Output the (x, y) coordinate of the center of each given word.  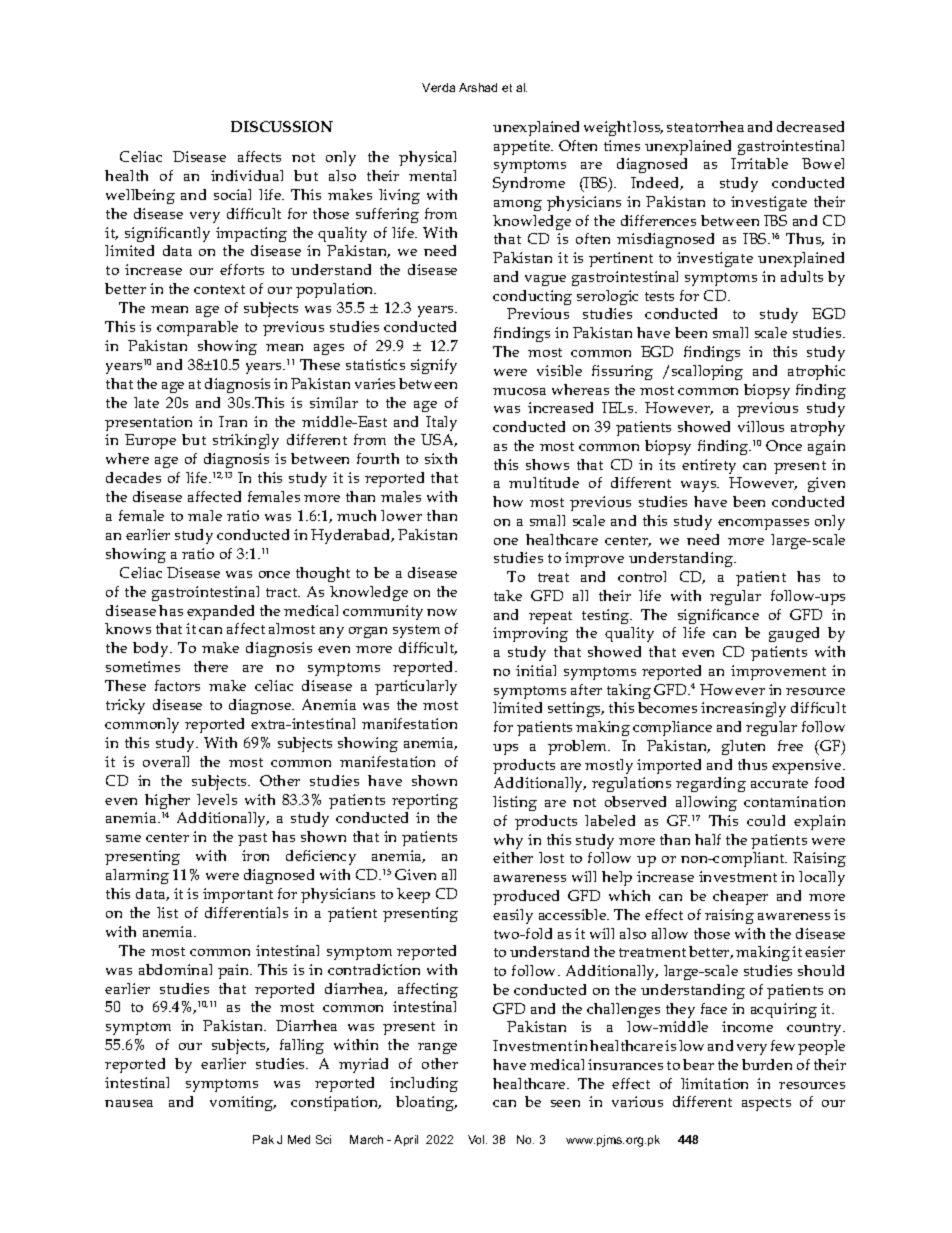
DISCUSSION (282, 126)
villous (761, 426)
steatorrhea (705, 126)
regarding (711, 784)
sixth (441, 458)
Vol (477, 1139)
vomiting (243, 1103)
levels (217, 799)
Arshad (478, 87)
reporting (425, 801)
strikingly (246, 441)
